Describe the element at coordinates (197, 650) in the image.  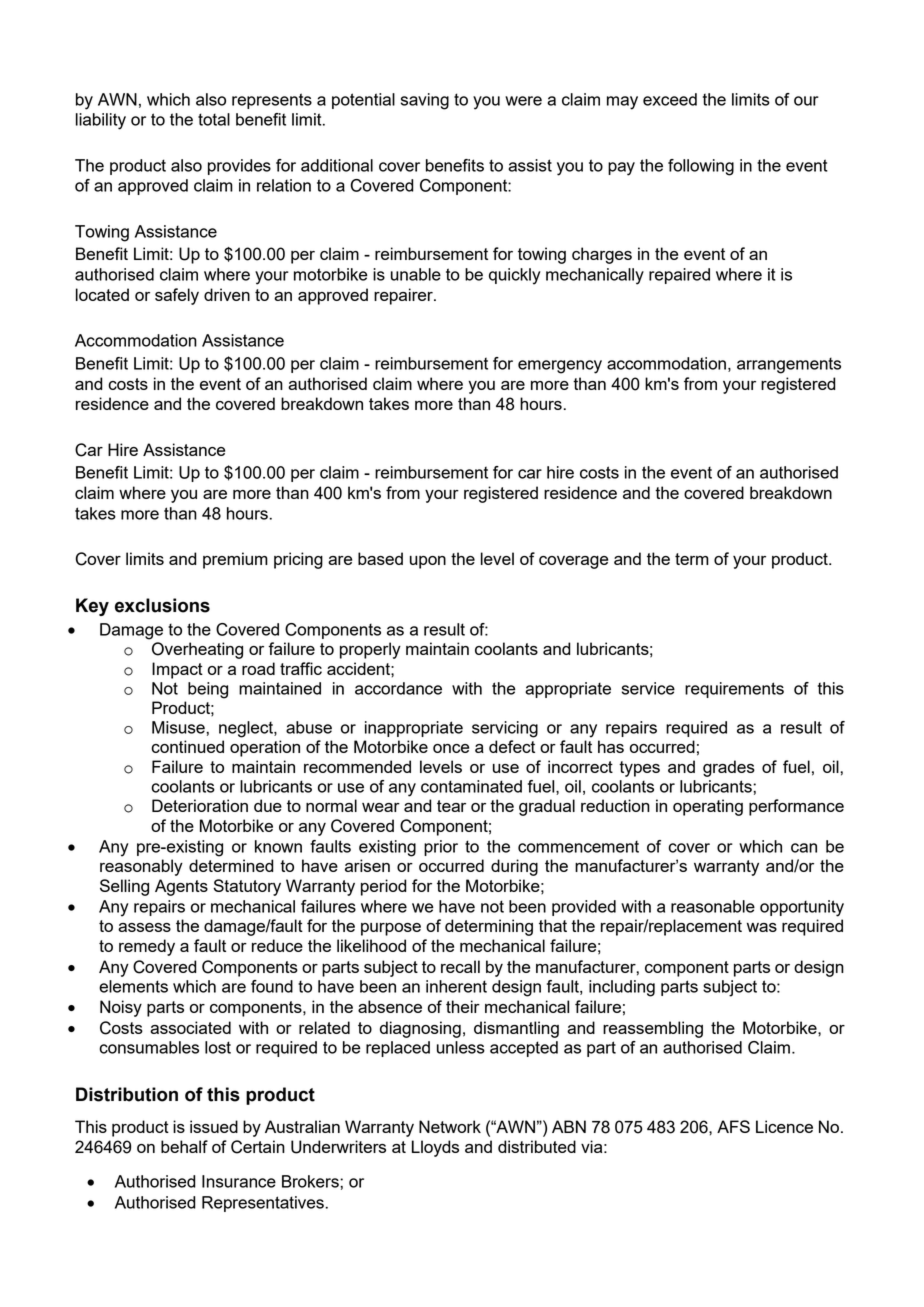
I see `Overheating` at that location.
